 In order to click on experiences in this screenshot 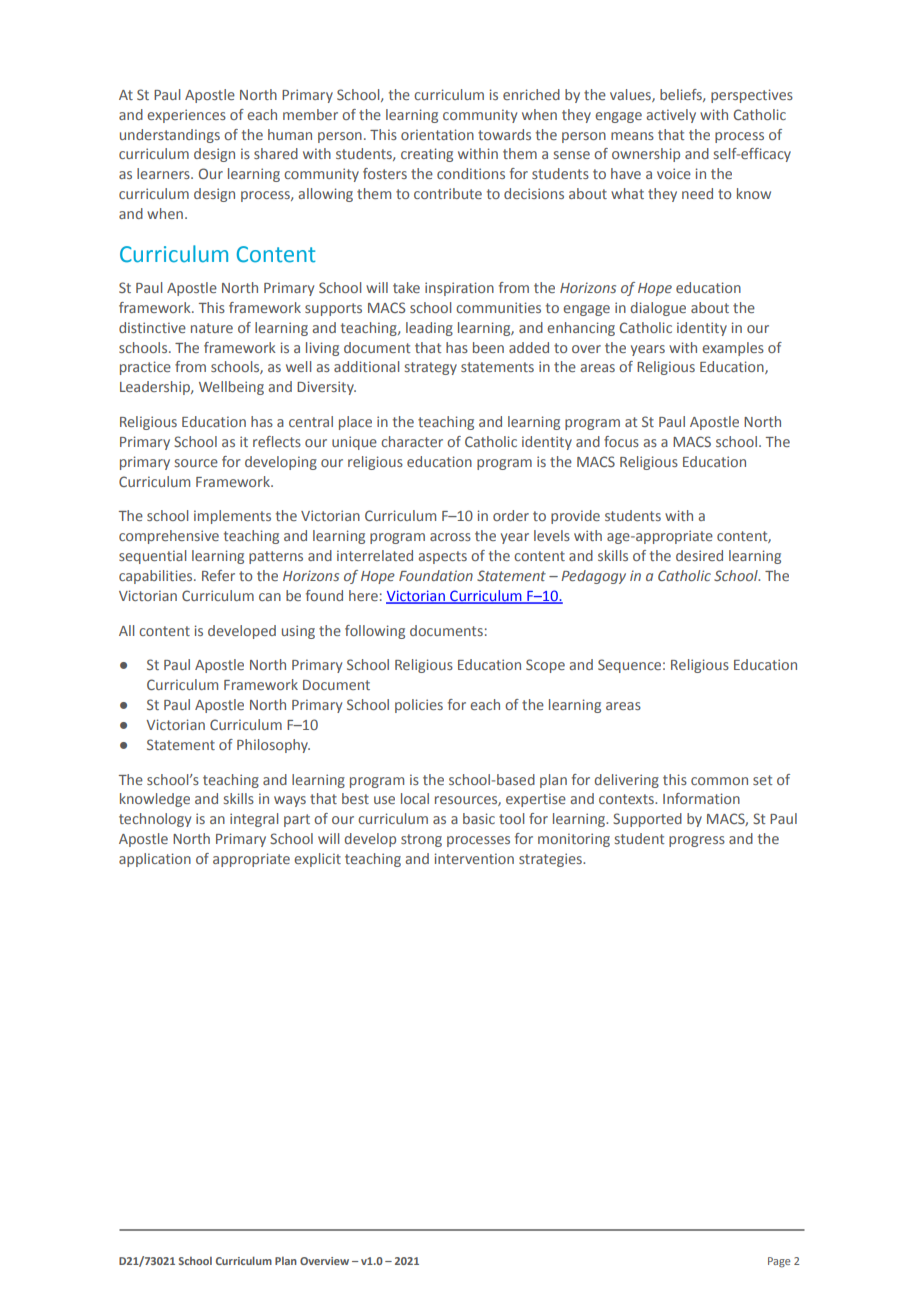, I will do `click(186, 116)`.
